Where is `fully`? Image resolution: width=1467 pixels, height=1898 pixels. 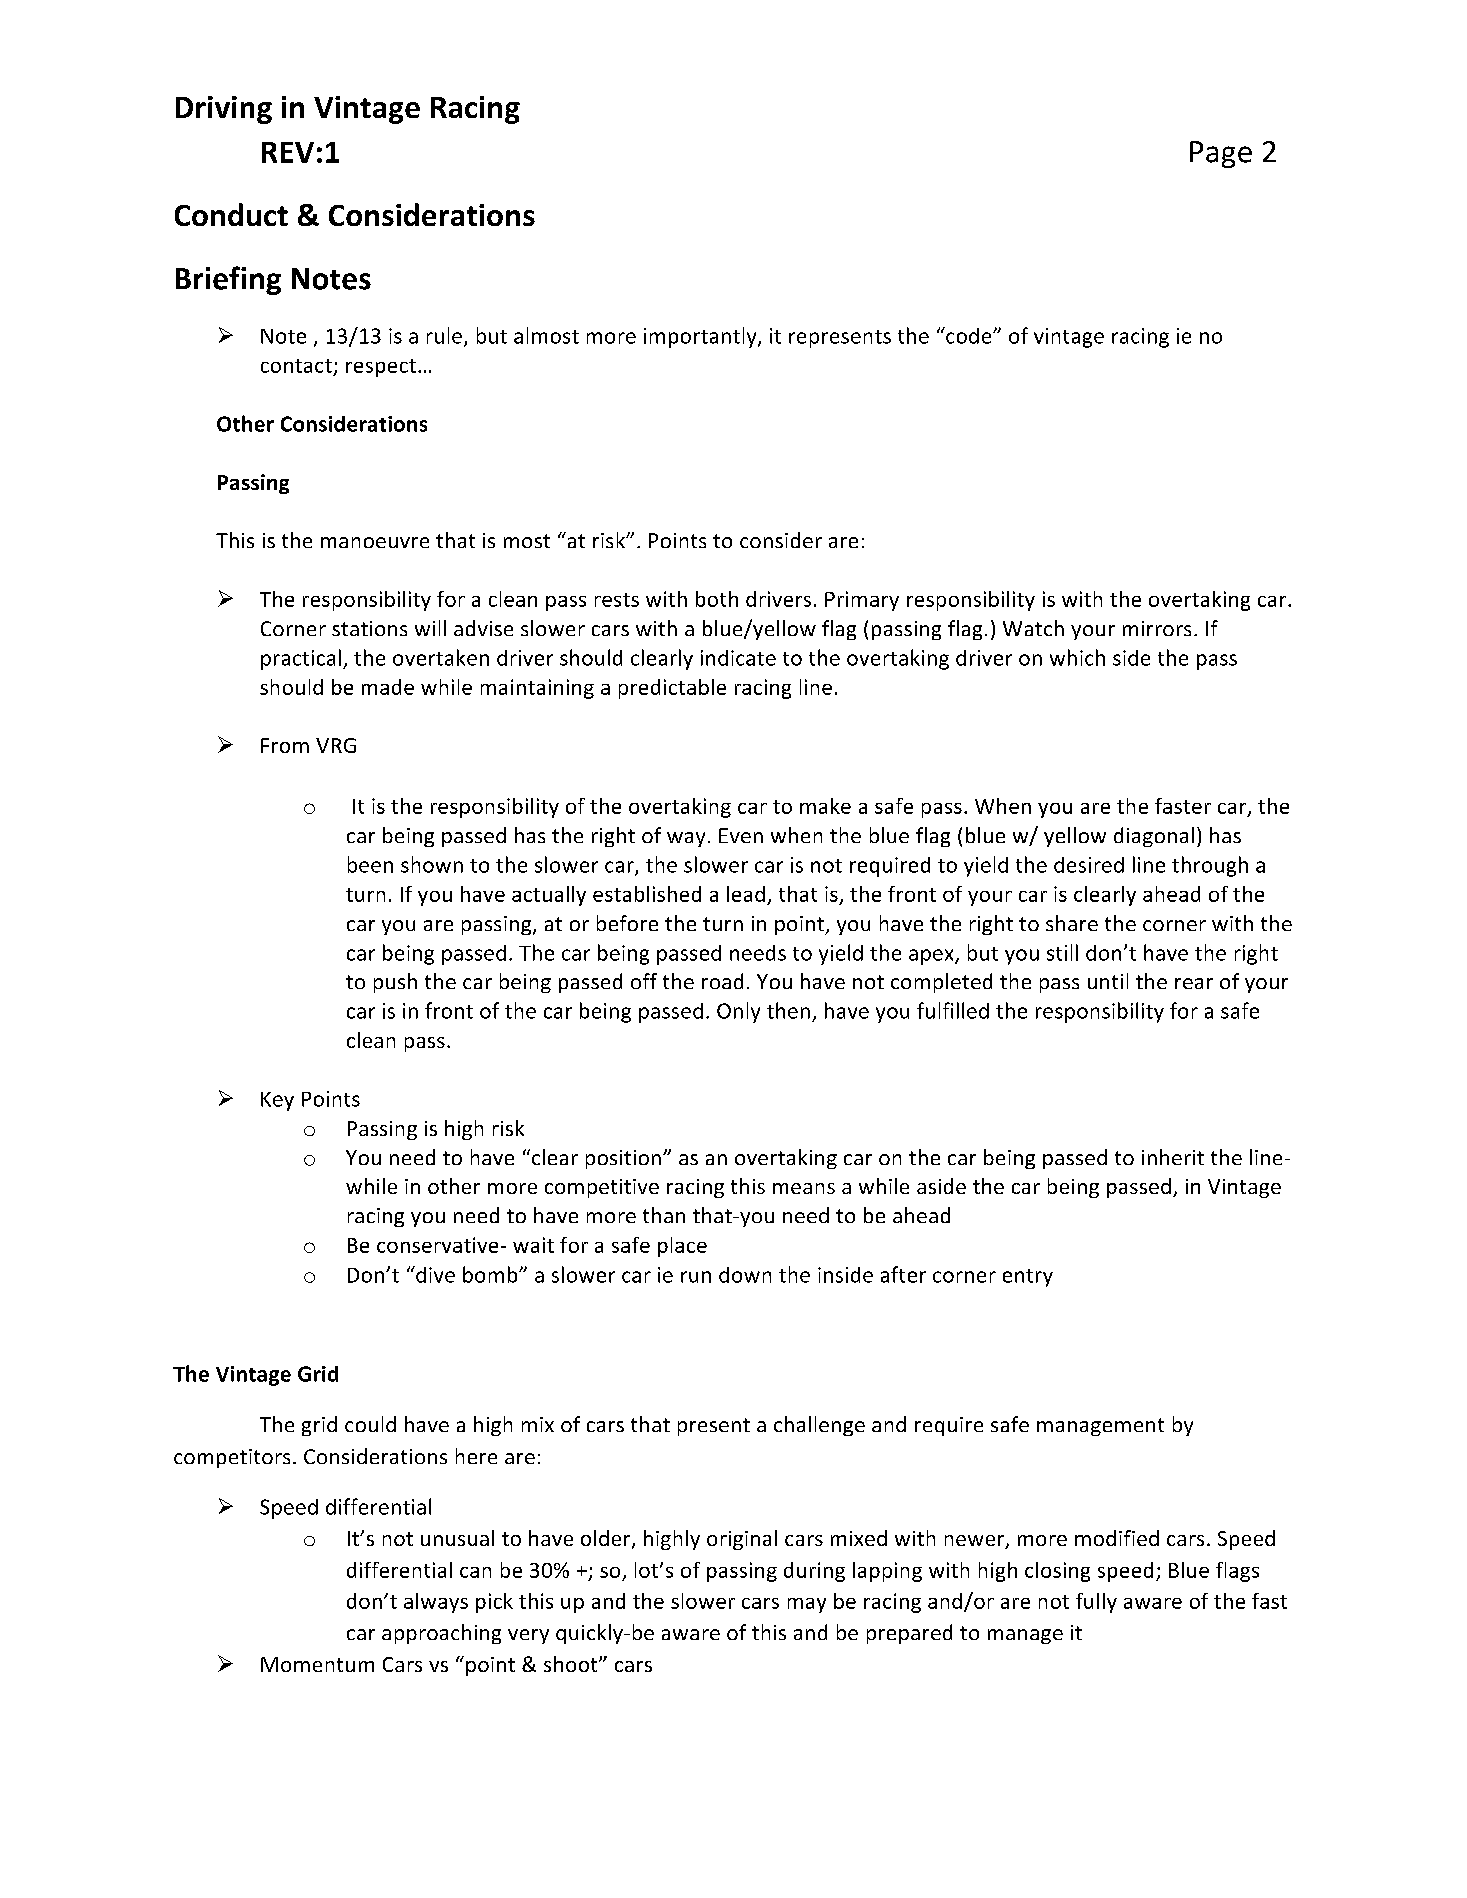 fully is located at coordinates (1096, 1603).
